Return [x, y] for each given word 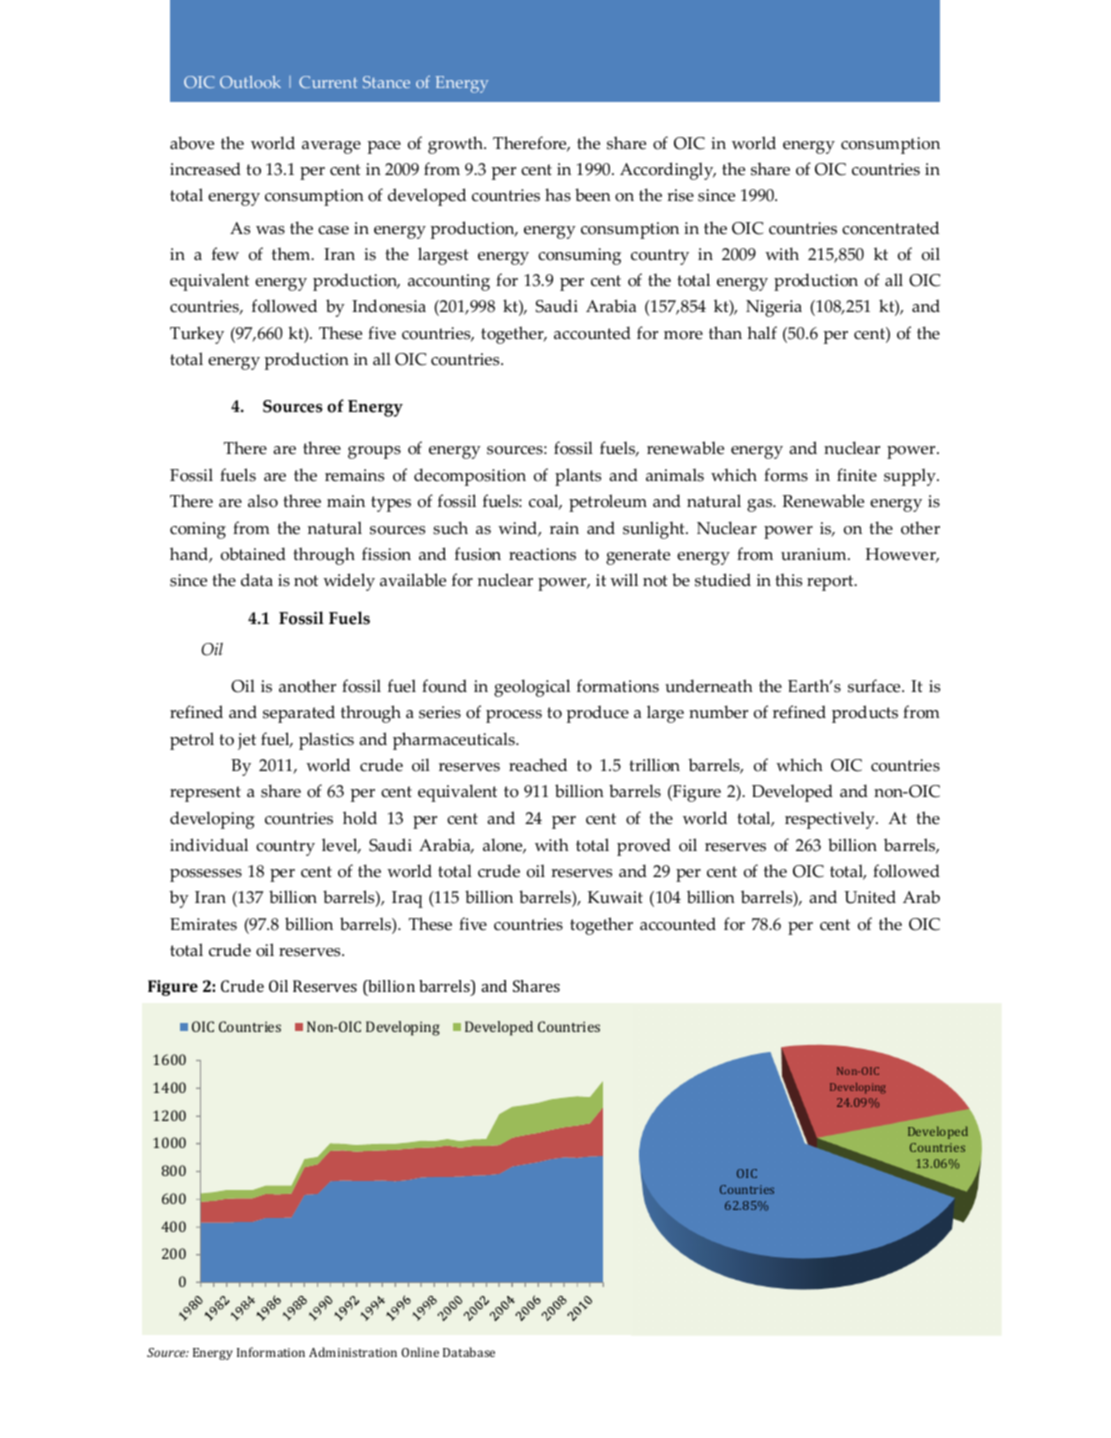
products [865, 714]
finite [857, 475]
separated [299, 714]
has [558, 195]
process [514, 716]
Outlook [250, 82]
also [263, 501]
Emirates [203, 924]
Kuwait [615, 897]
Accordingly [668, 171]
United [870, 897]
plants [578, 477]
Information [271, 1352]
